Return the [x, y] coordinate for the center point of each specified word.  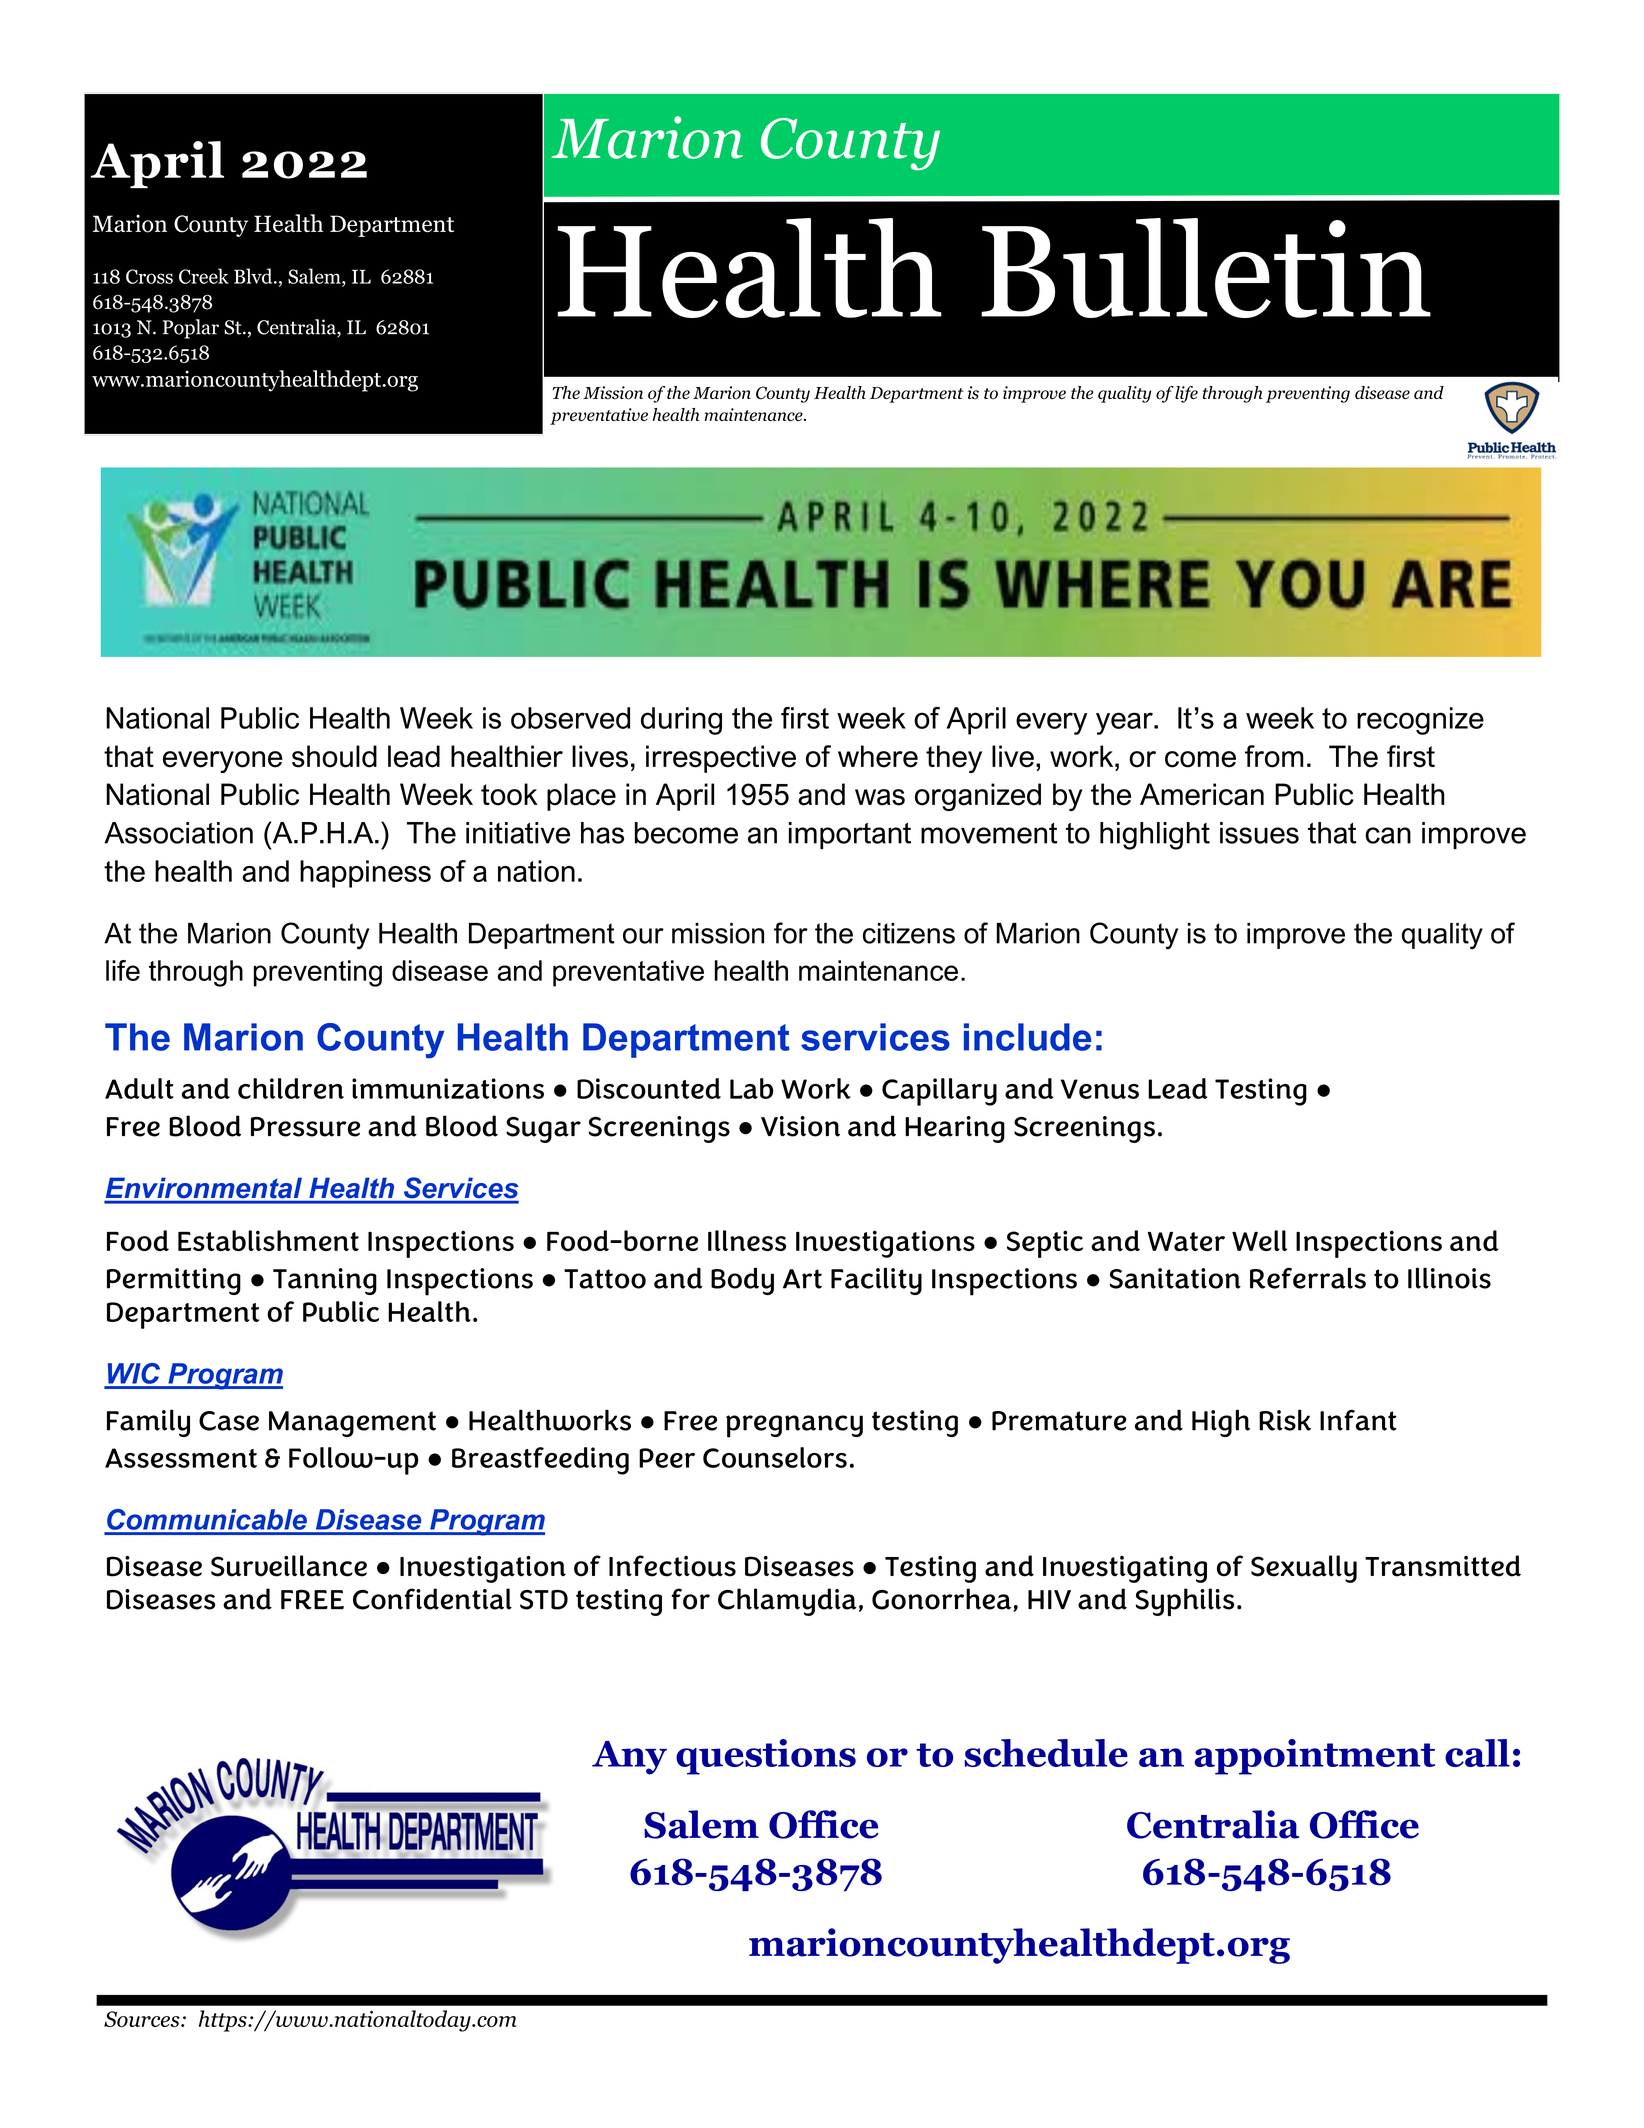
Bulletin [1206, 268]
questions [766, 1757]
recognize [1420, 721]
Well [1259, 1240]
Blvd [254, 276]
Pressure [305, 1127]
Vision [800, 1126]
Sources [143, 2019]
